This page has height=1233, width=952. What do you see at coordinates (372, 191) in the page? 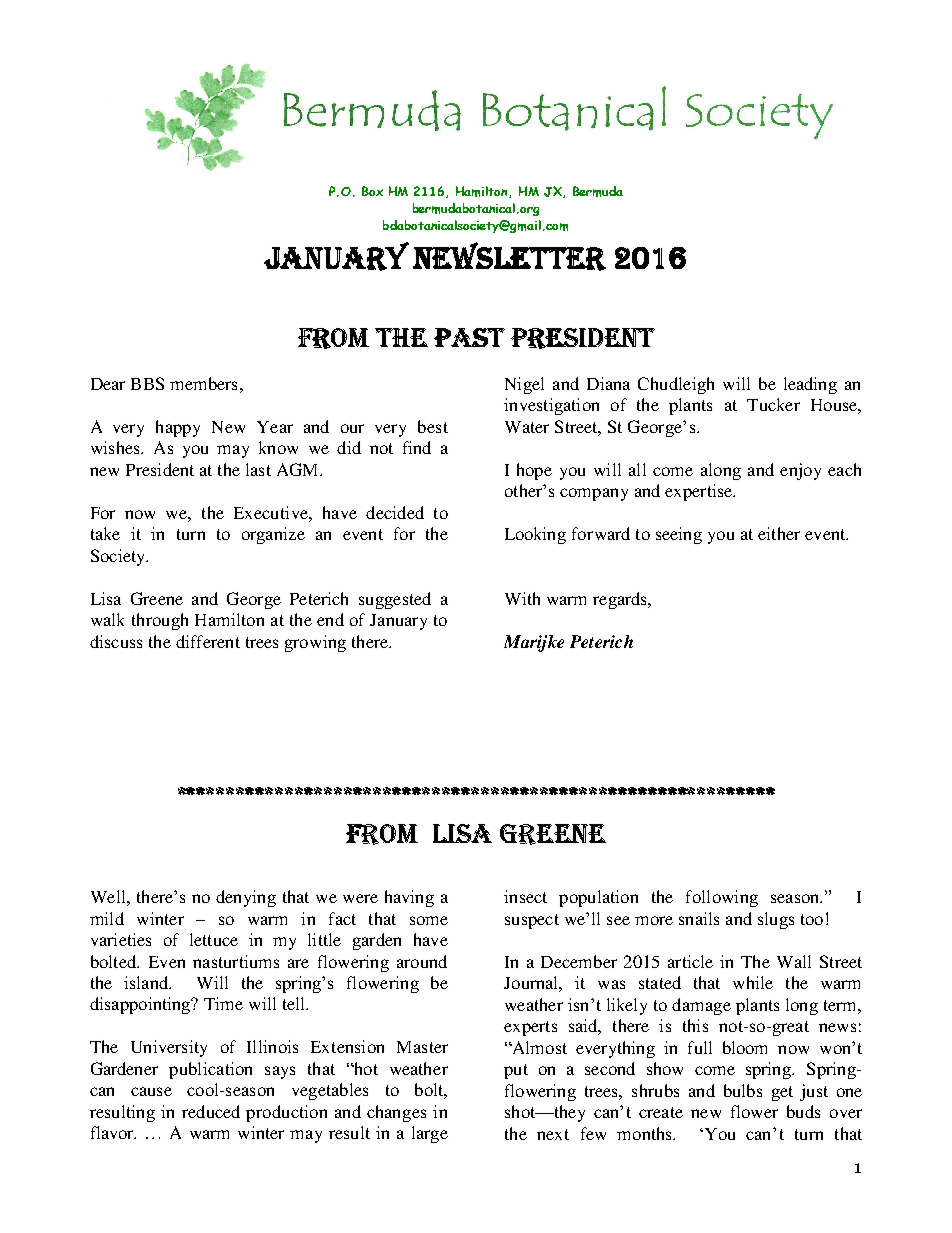
I see `Box` at bounding box center [372, 191].
